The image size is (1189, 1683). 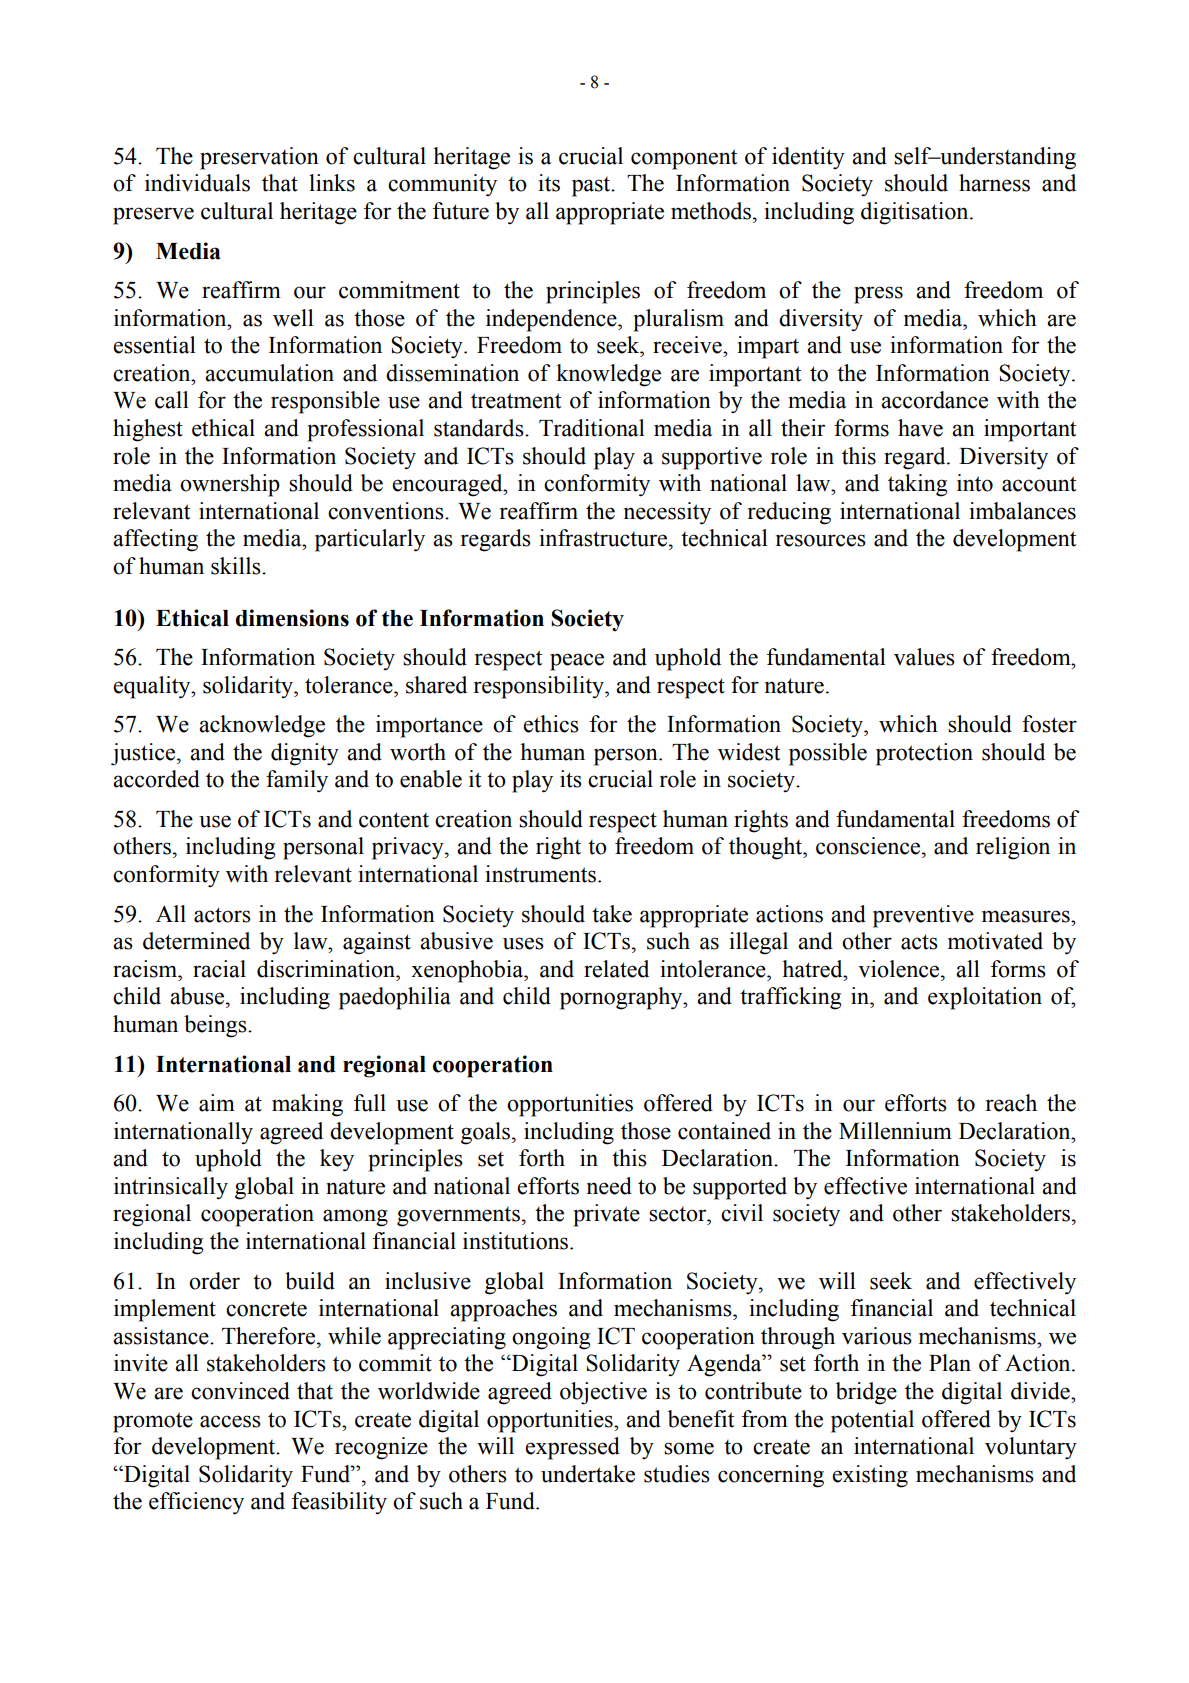 I want to click on dimensions, so click(x=292, y=618).
